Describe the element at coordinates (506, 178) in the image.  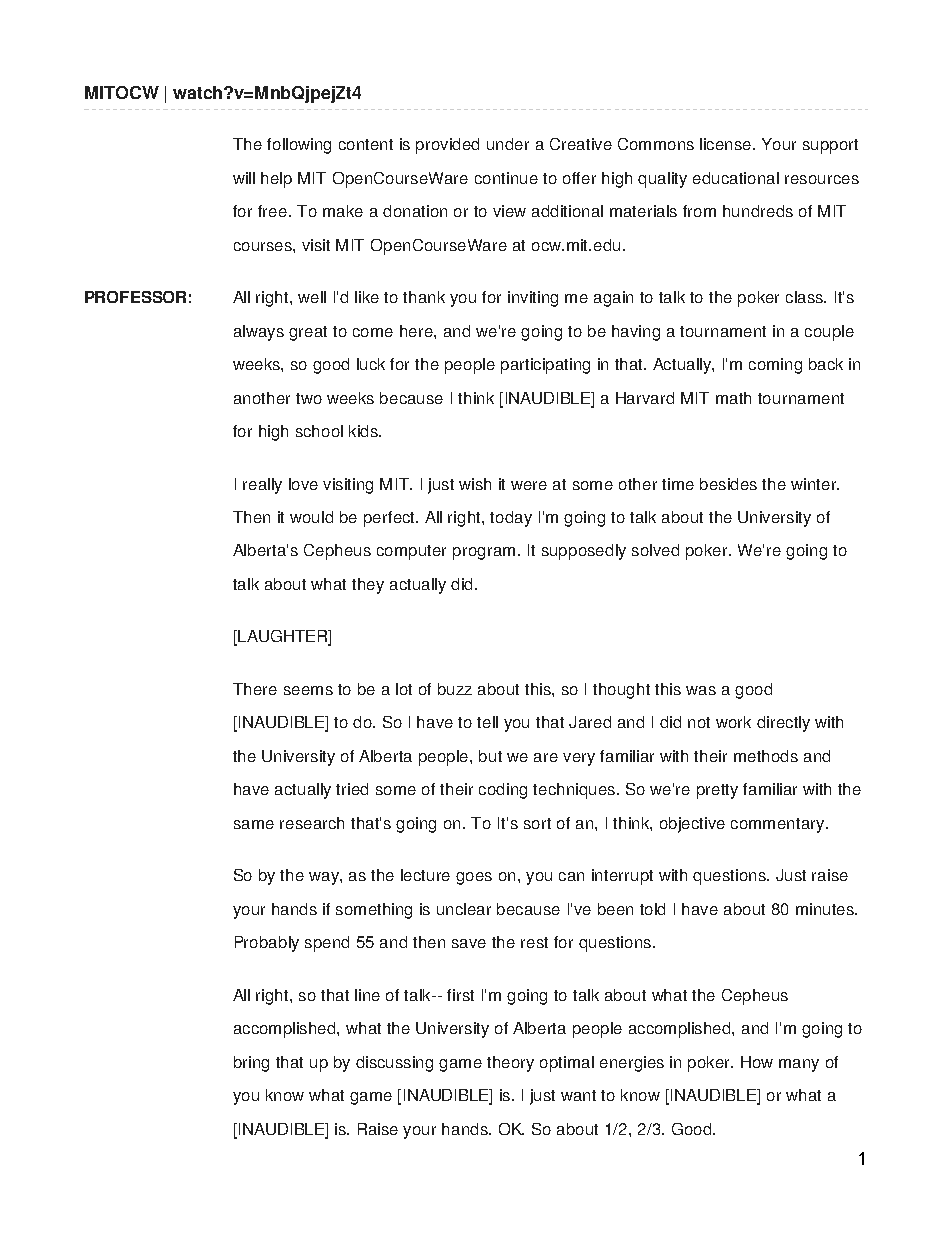
I see `continue` at that location.
